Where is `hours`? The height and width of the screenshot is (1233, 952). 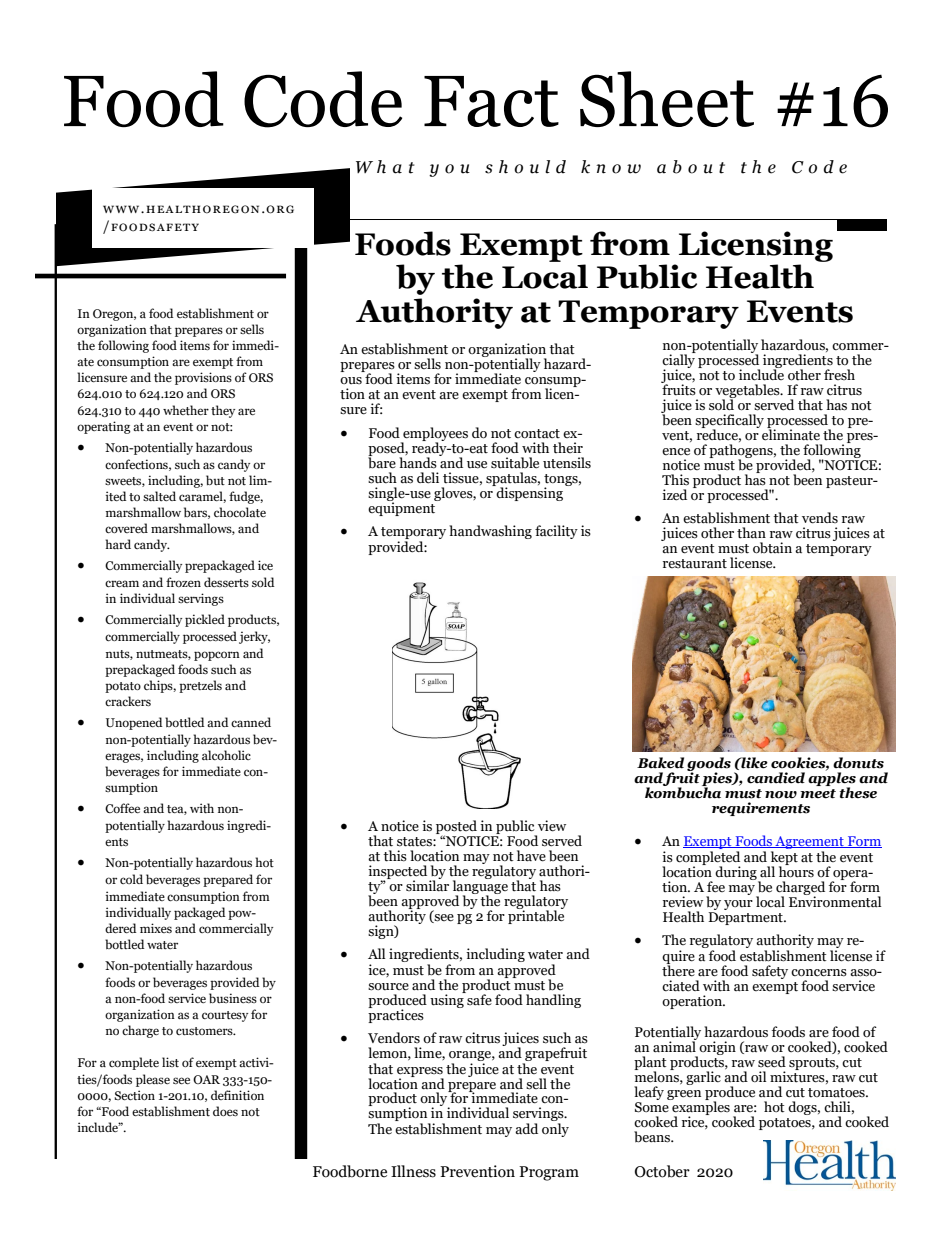
hours is located at coordinates (796, 871).
